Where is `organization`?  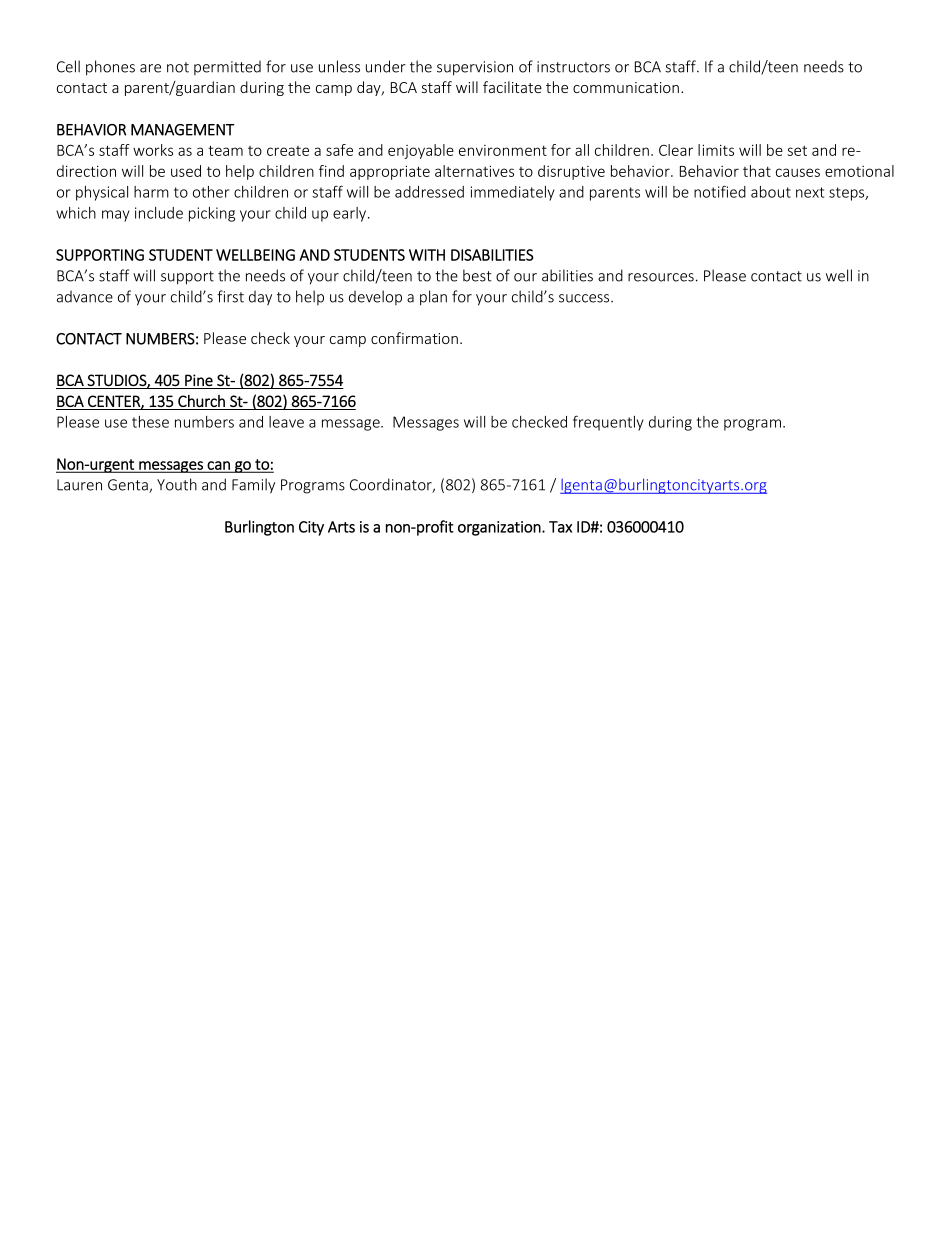
organization is located at coordinates (500, 528).
